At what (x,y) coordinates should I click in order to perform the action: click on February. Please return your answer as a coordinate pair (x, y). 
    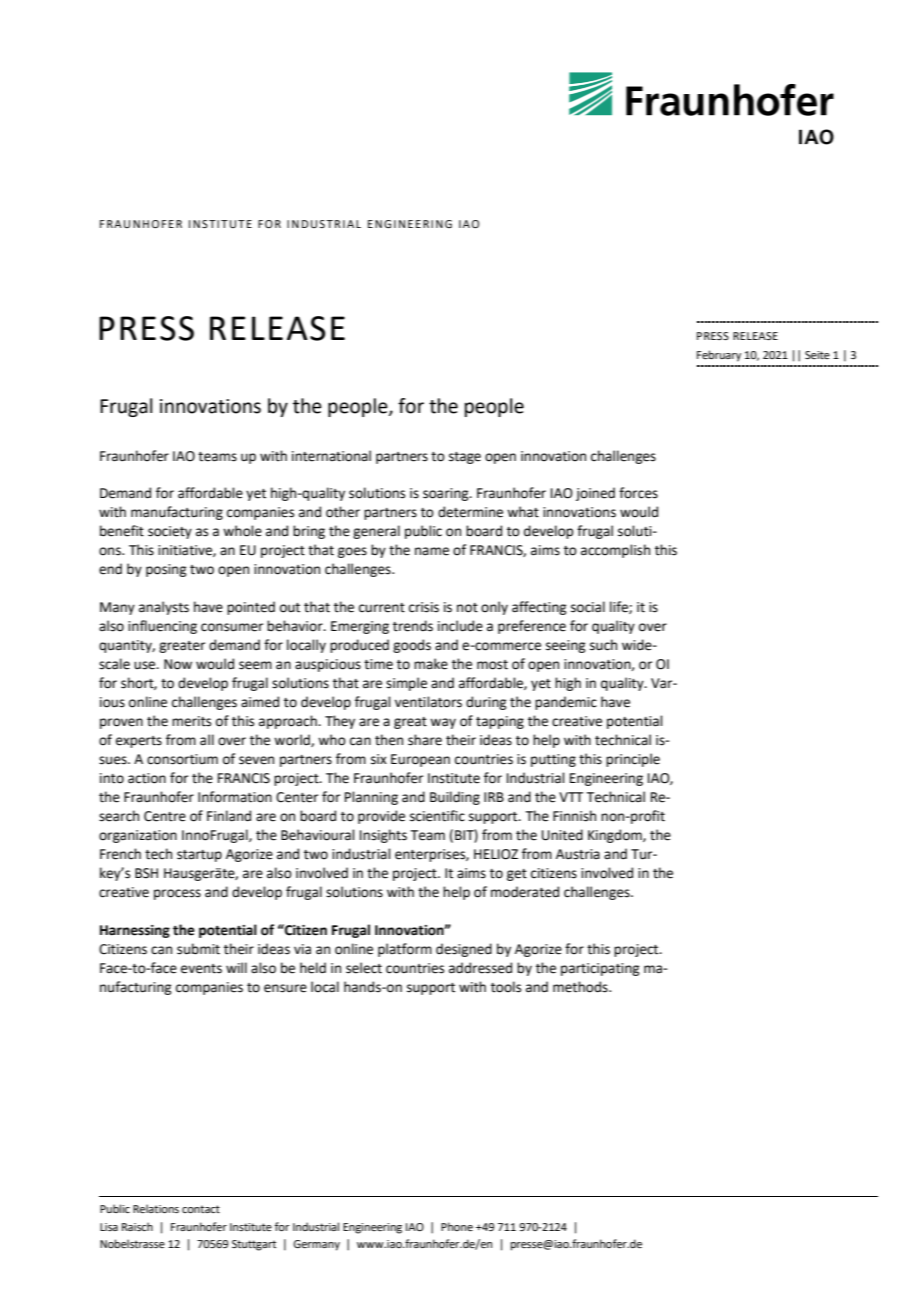
    Looking at the image, I should click on (719, 356).
